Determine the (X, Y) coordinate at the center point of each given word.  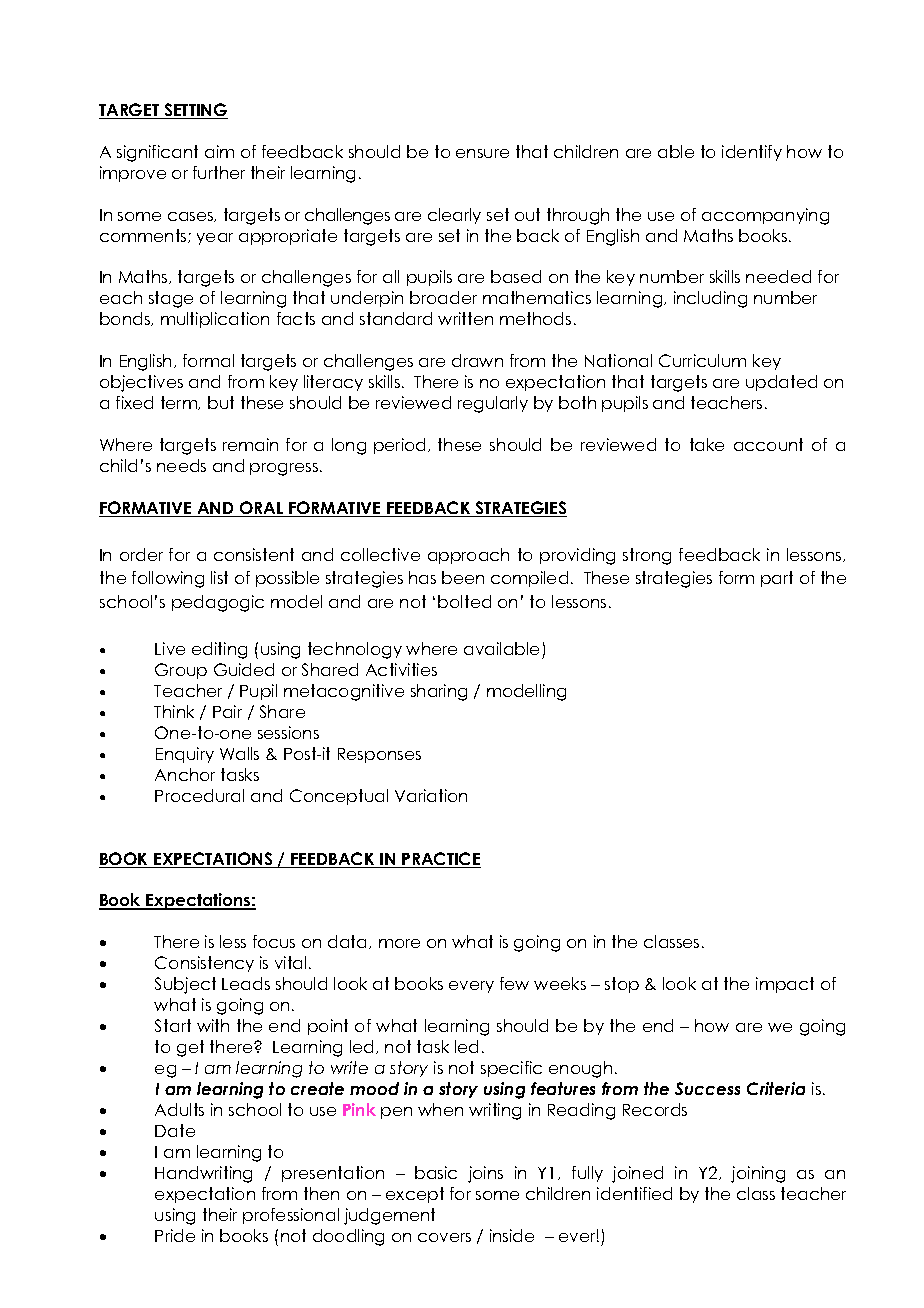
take (707, 444)
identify (752, 153)
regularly (493, 404)
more (399, 943)
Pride (175, 1235)
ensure (482, 153)
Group (181, 671)
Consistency (204, 964)
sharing (439, 692)
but (221, 402)
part (777, 579)
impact (785, 985)
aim (219, 151)
